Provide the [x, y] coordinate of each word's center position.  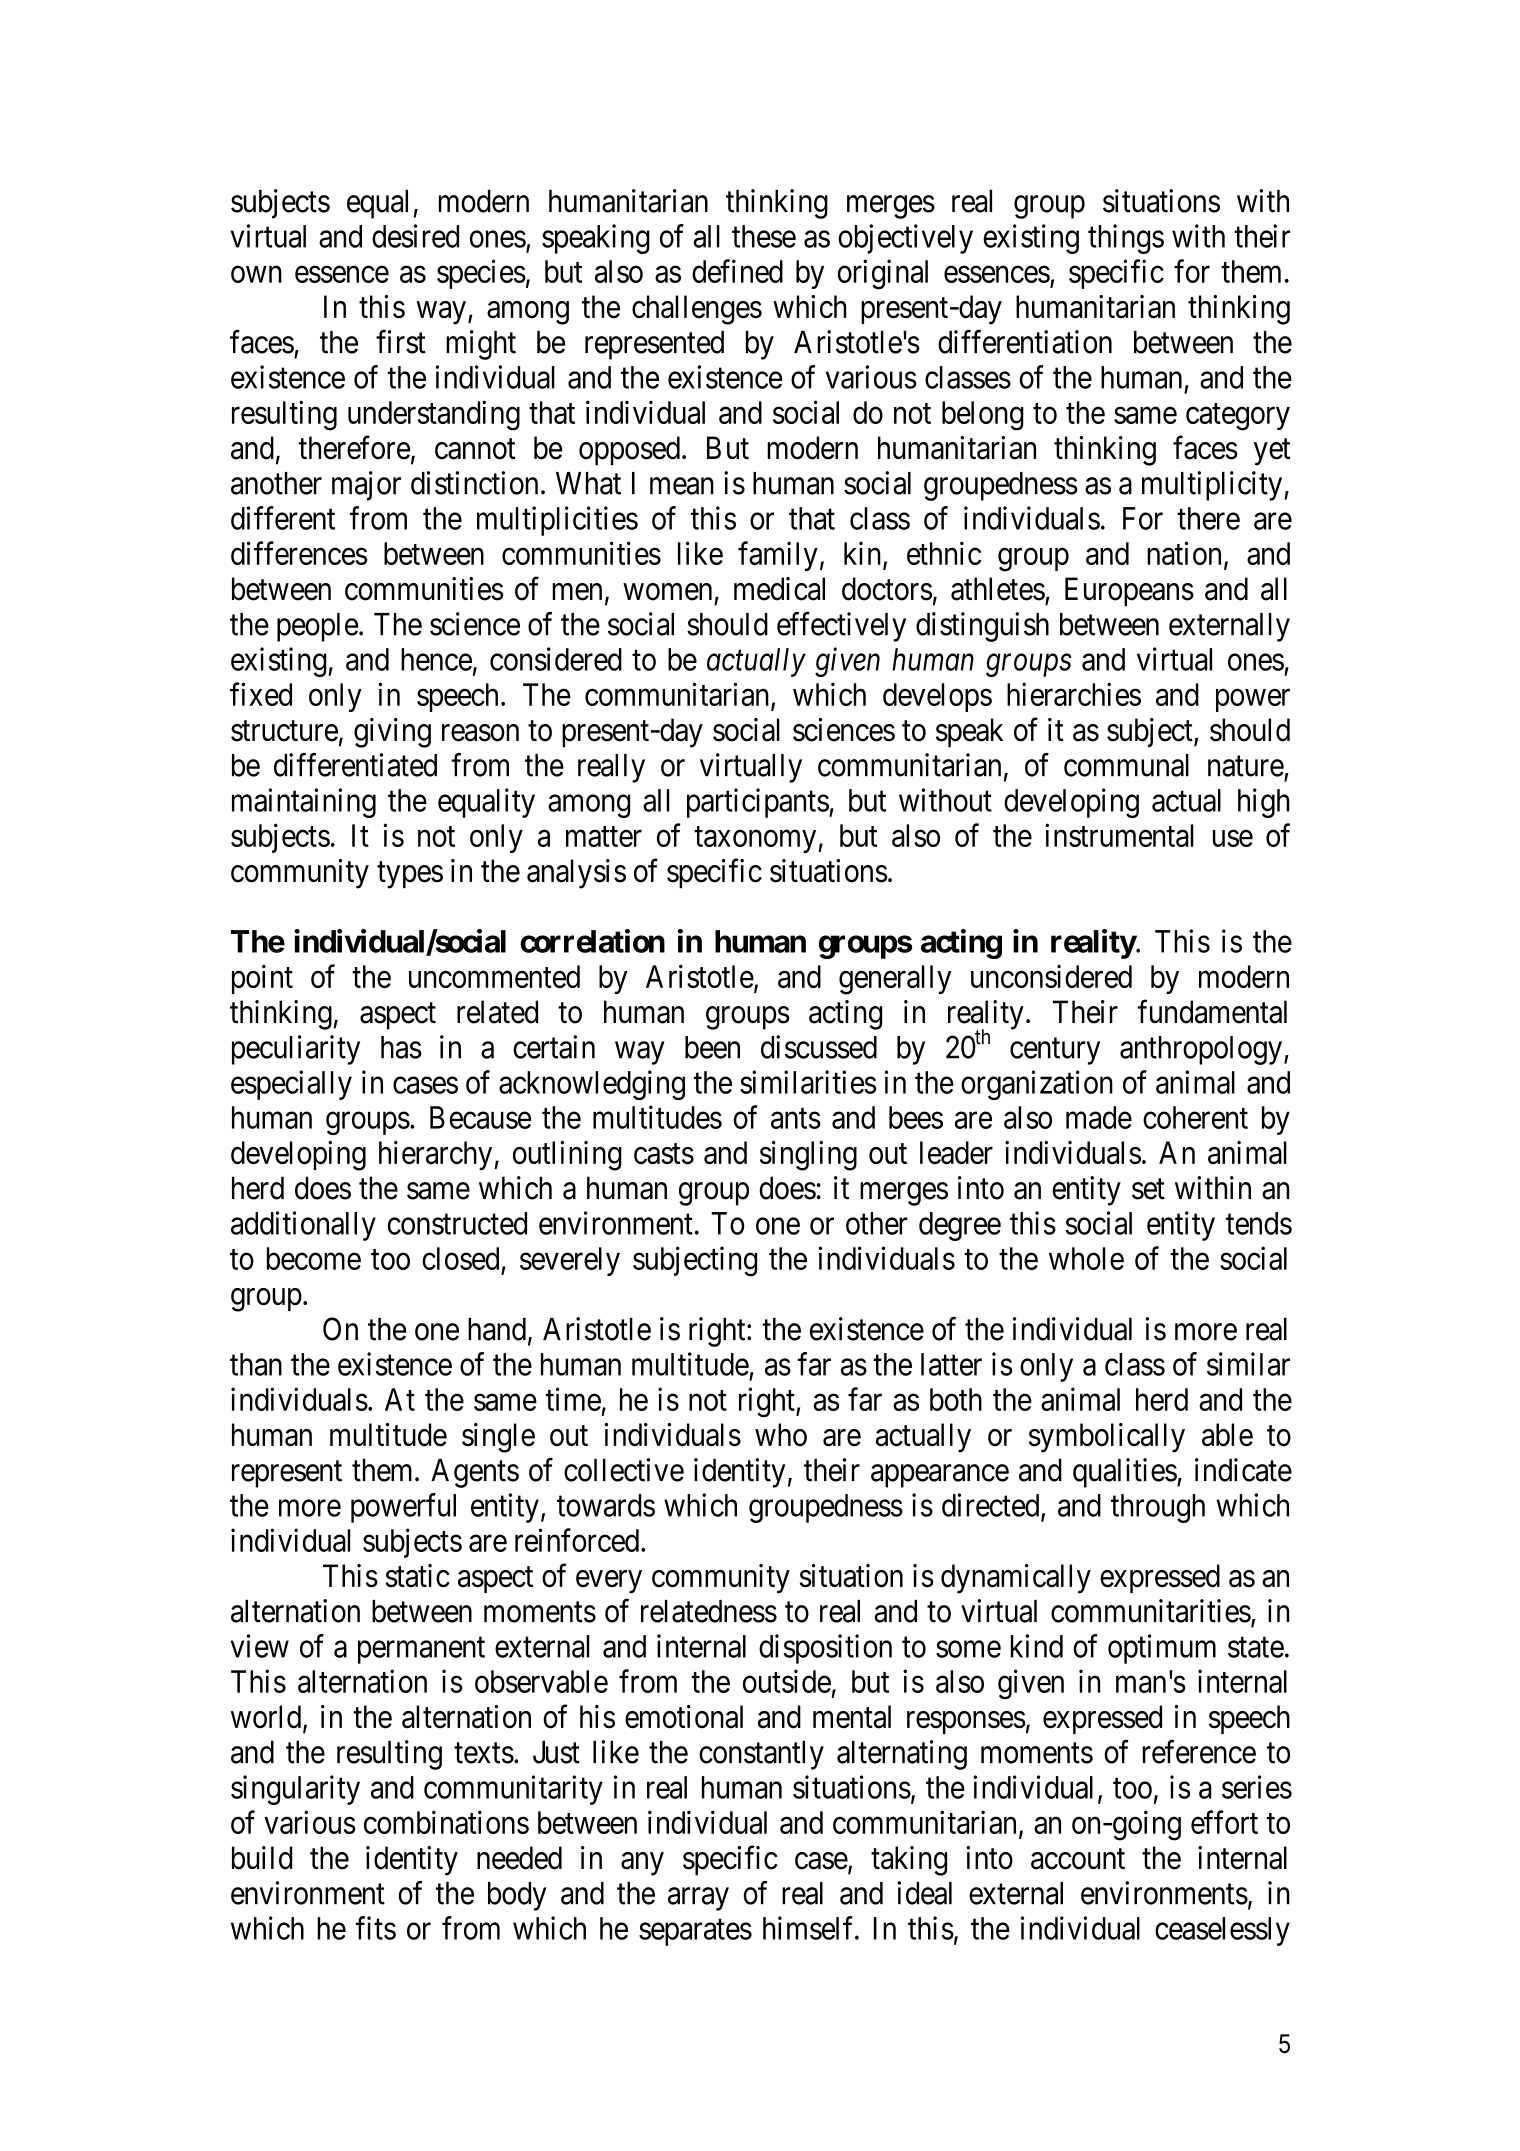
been [712, 1047]
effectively [841, 627]
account [1078, 1859]
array [698, 1899]
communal [1126, 765]
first [401, 342]
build [262, 1858]
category [1238, 417]
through [1158, 1508]
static [417, 1576]
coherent [1195, 1117]
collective [624, 1470]
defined [737, 271]
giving [392, 733]
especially [291, 1085]
